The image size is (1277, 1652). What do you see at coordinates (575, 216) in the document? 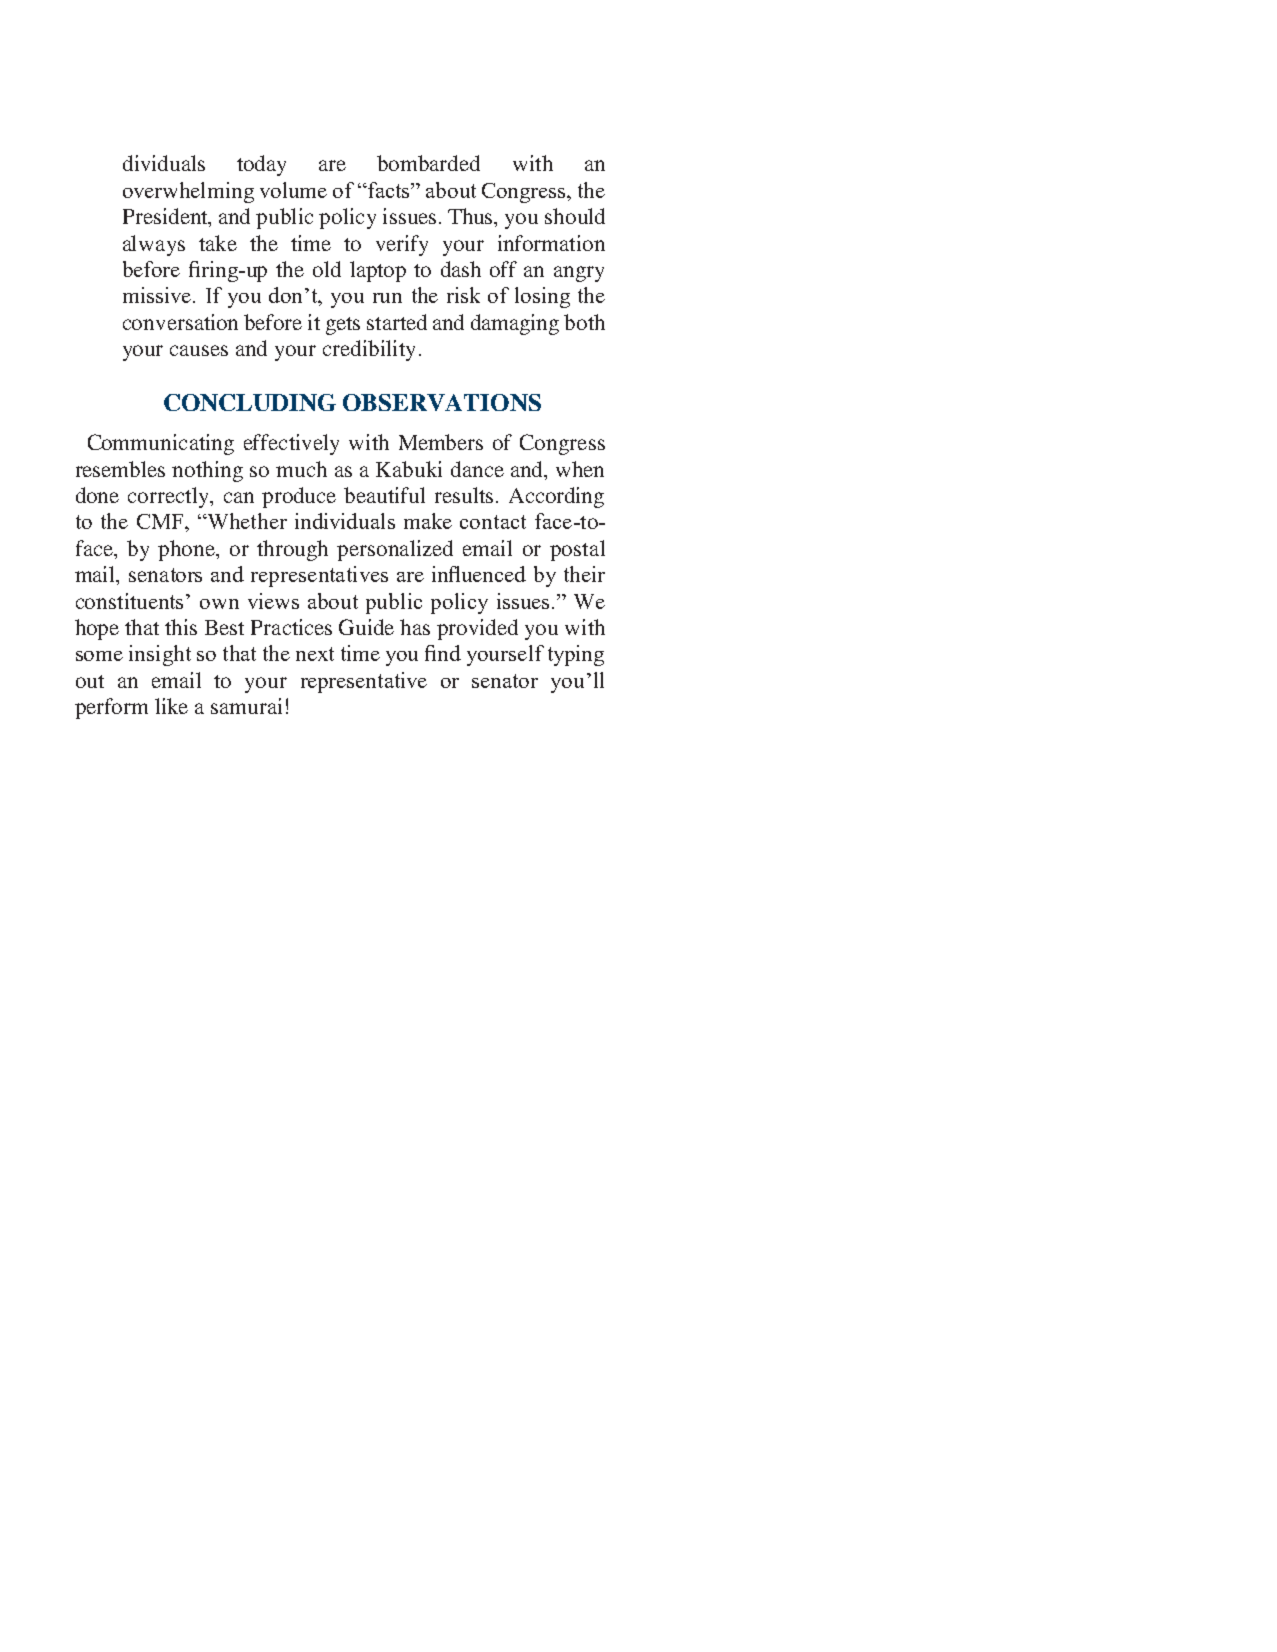
I see `should` at bounding box center [575, 216].
